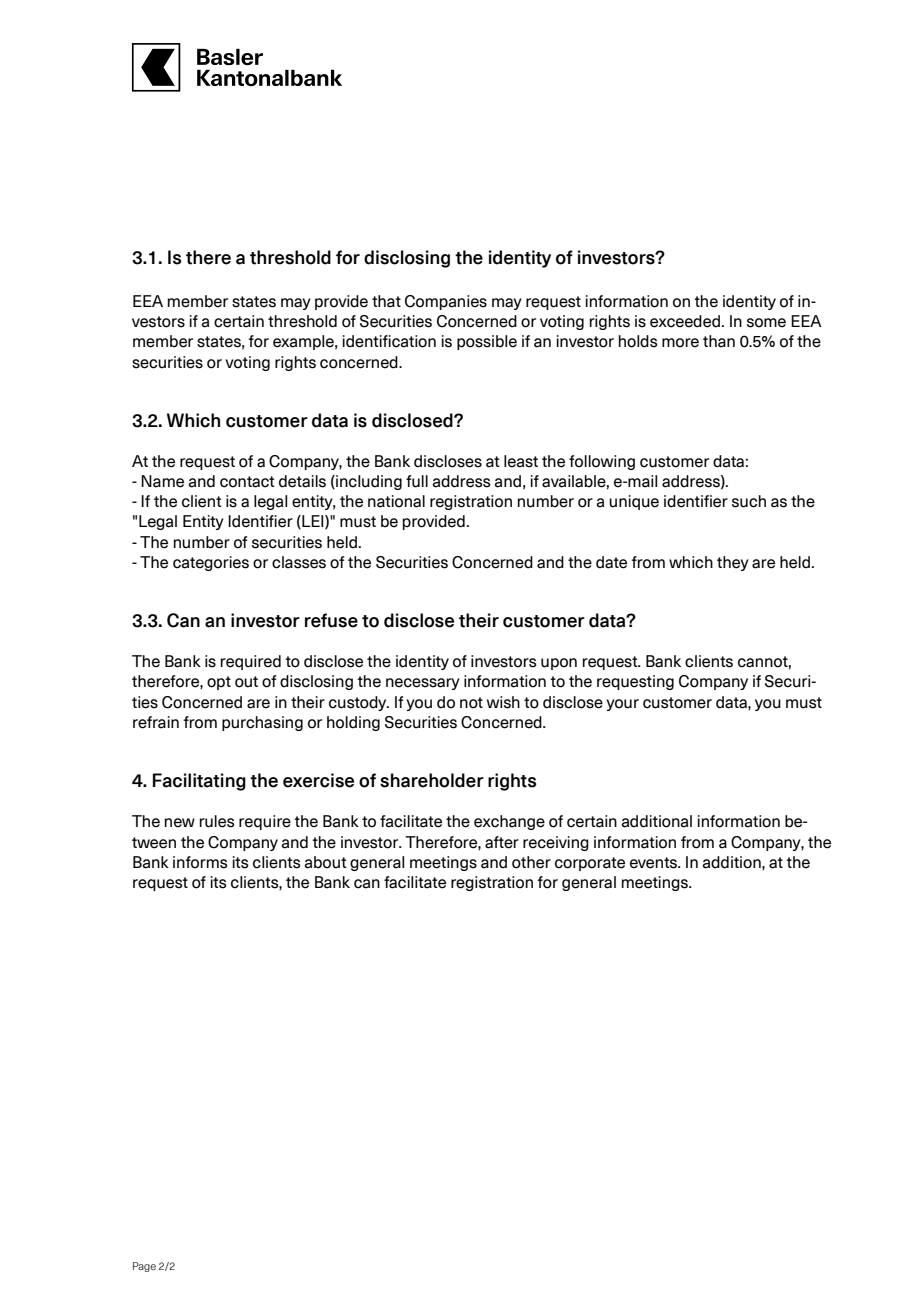  What do you see at coordinates (733, 563) in the page?
I see `they` at bounding box center [733, 563].
